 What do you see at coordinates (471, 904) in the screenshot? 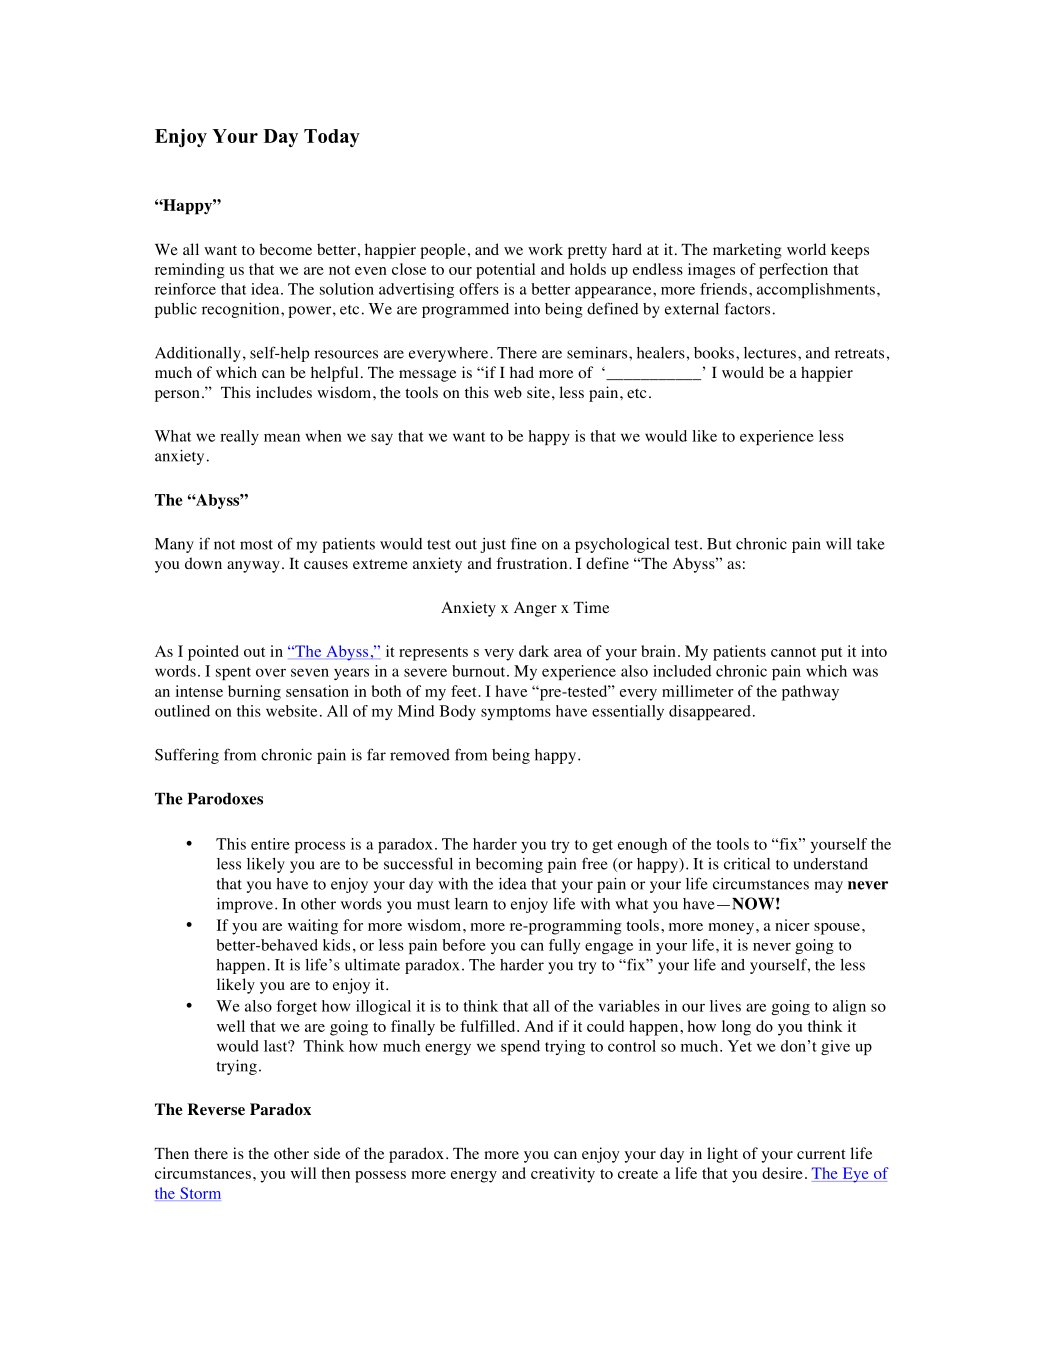
I see `learn` at bounding box center [471, 904].
